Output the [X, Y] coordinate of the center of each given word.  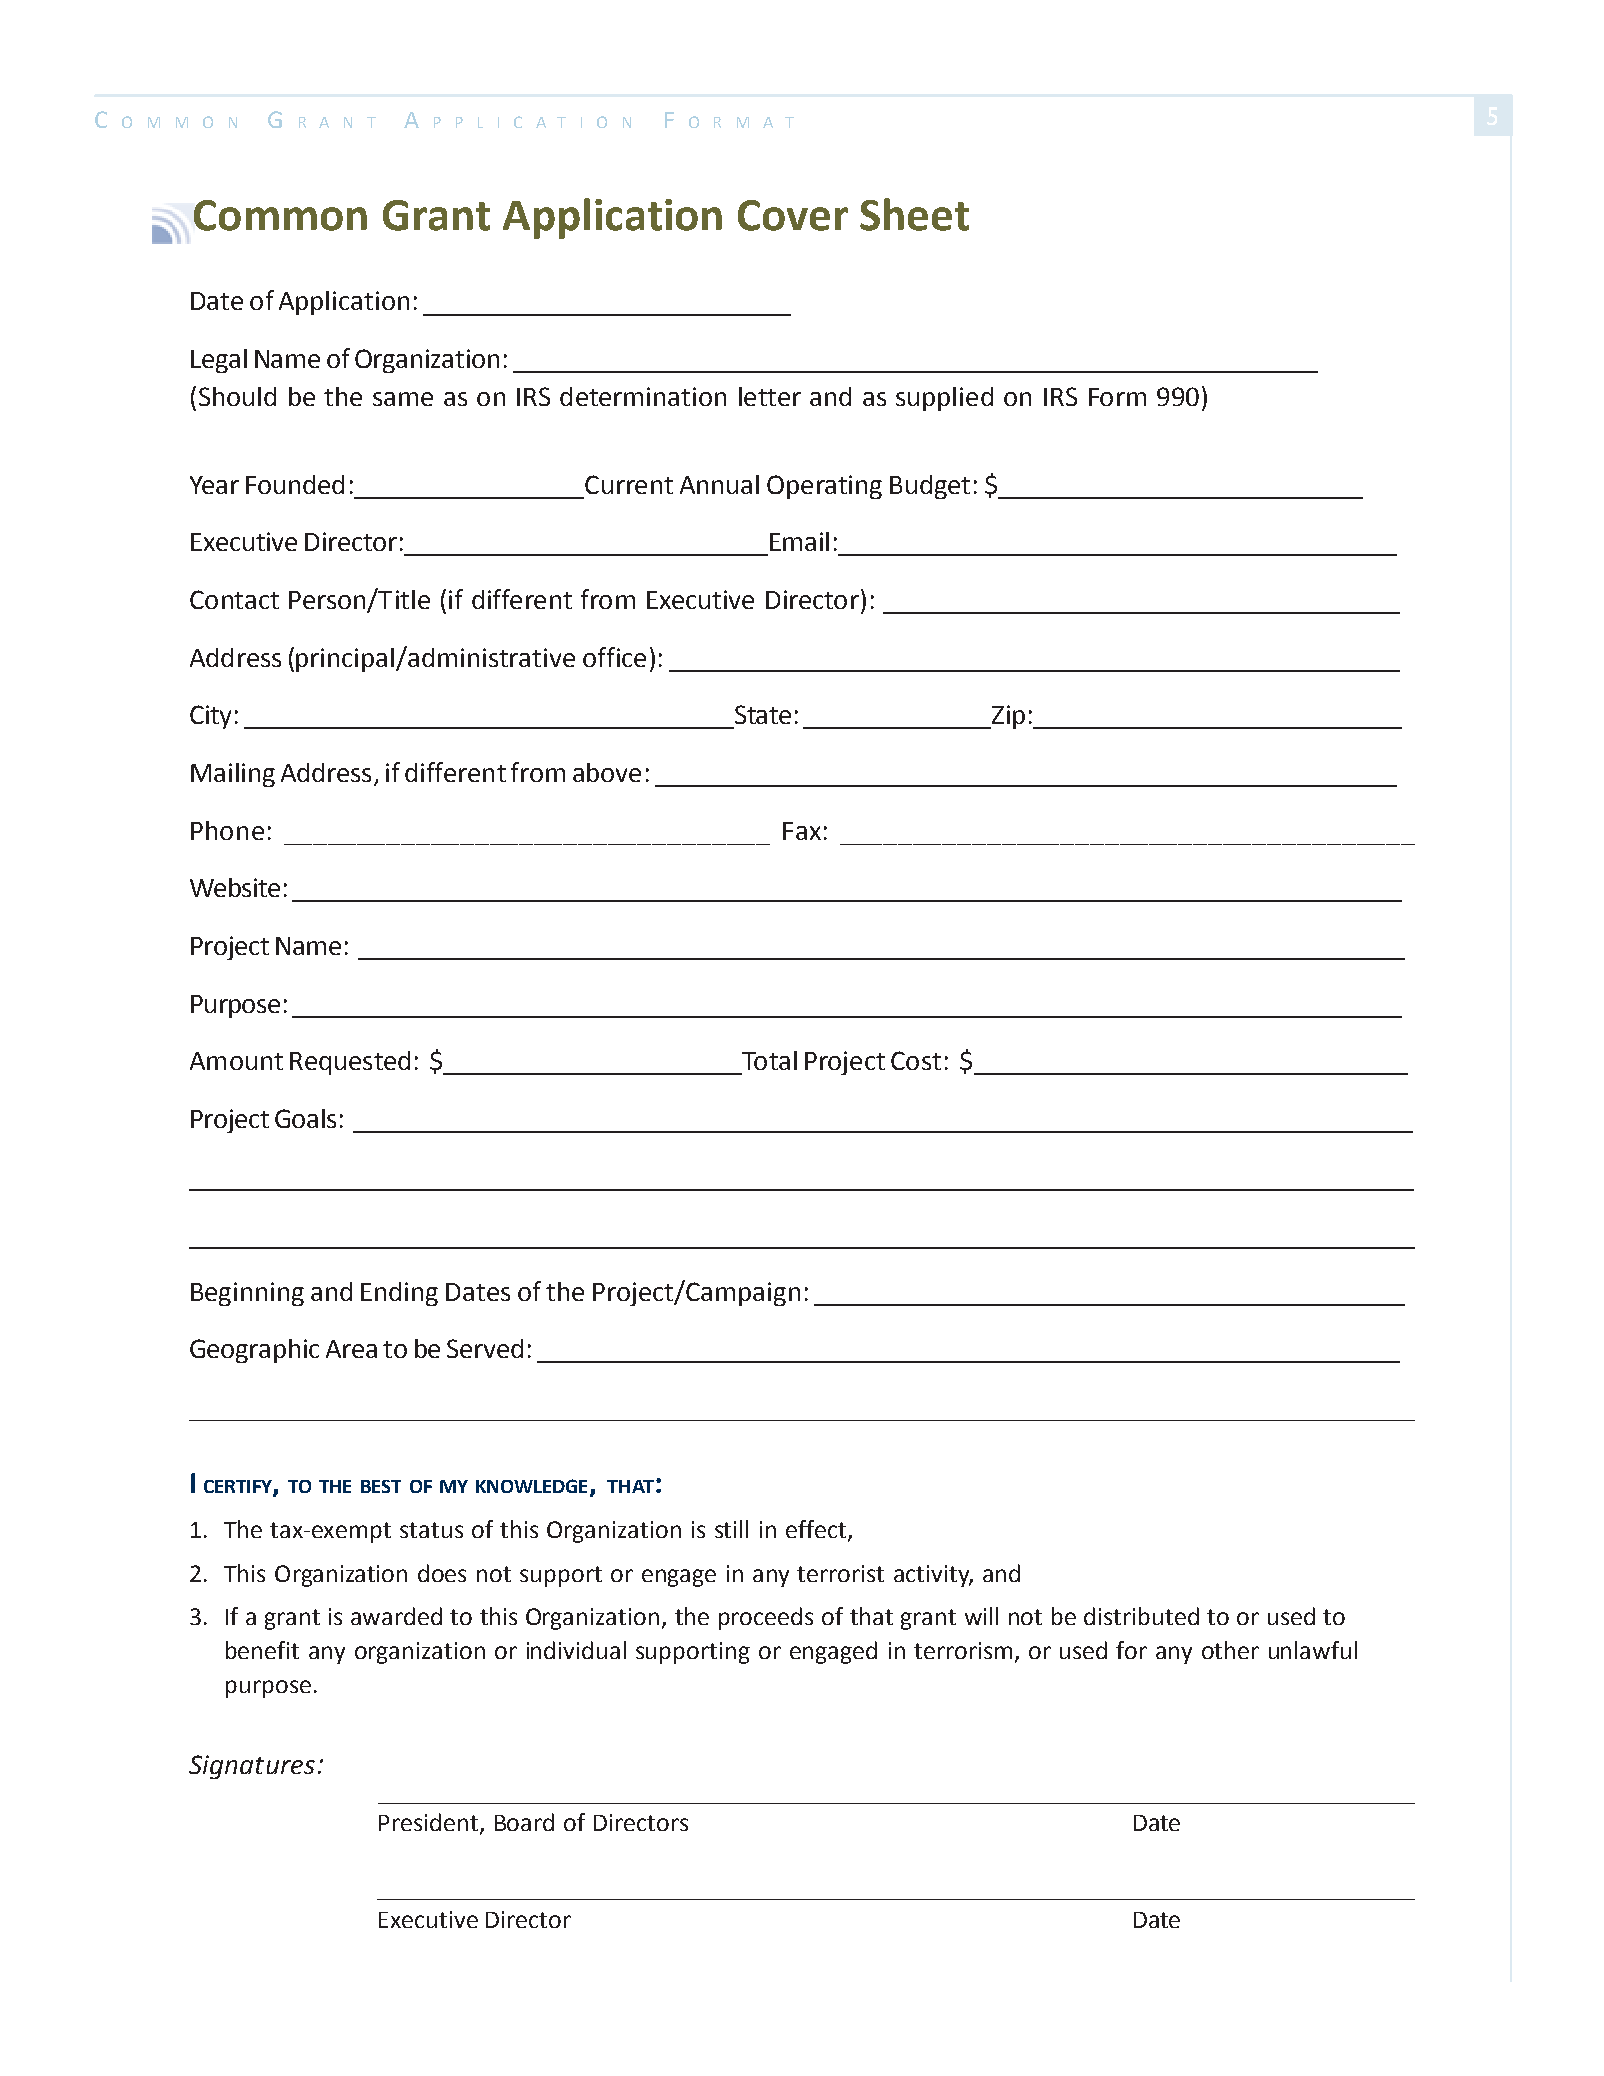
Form [1117, 397]
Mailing [233, 775]
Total [769, 1060]
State [763, 714]
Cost [916, 1060]
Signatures [252, 1767]
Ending [399, 1294]
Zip [1007, 717]
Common [280, 215]
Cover [793, 215]
